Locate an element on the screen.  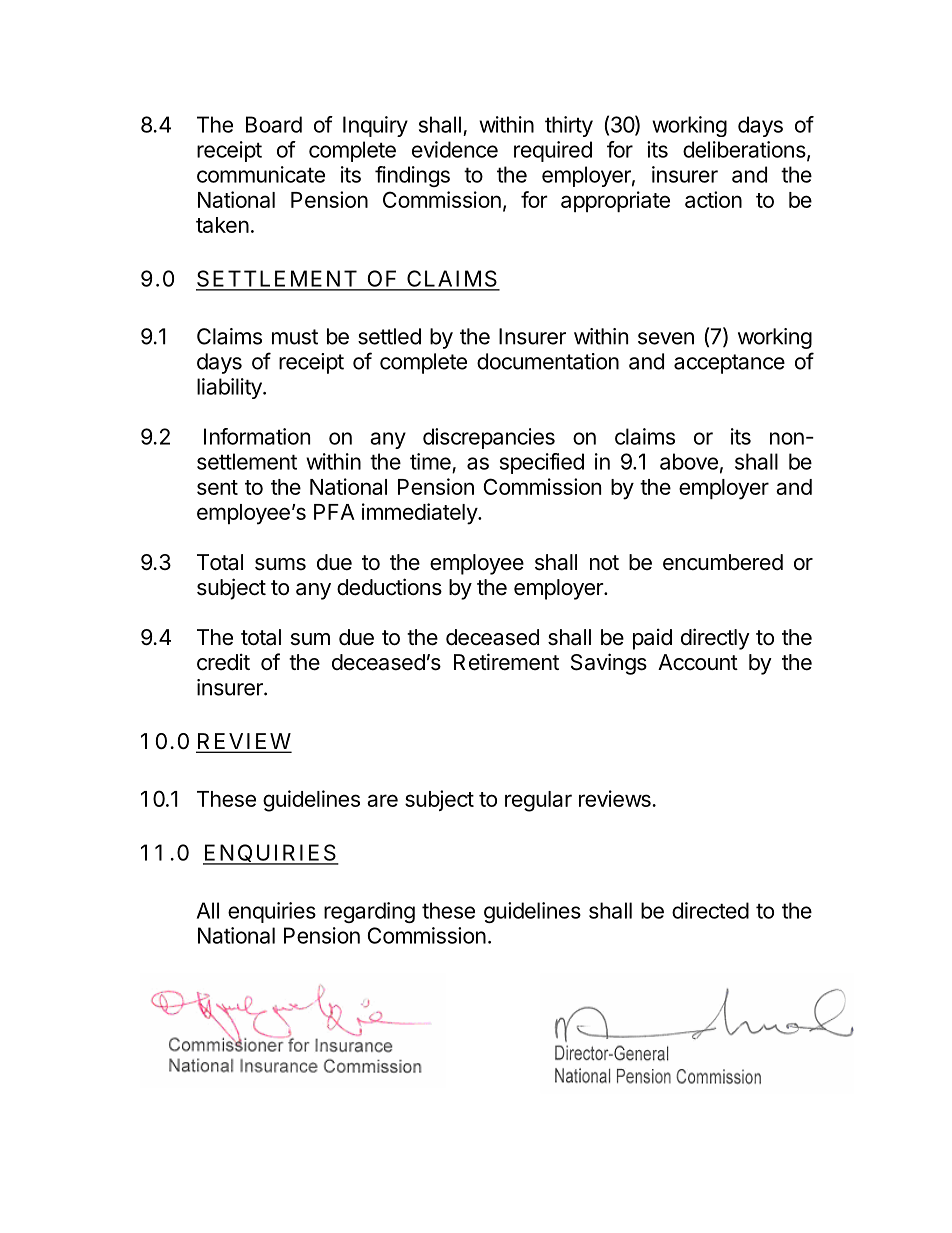
regarding is located at coordinates (369, 912).
